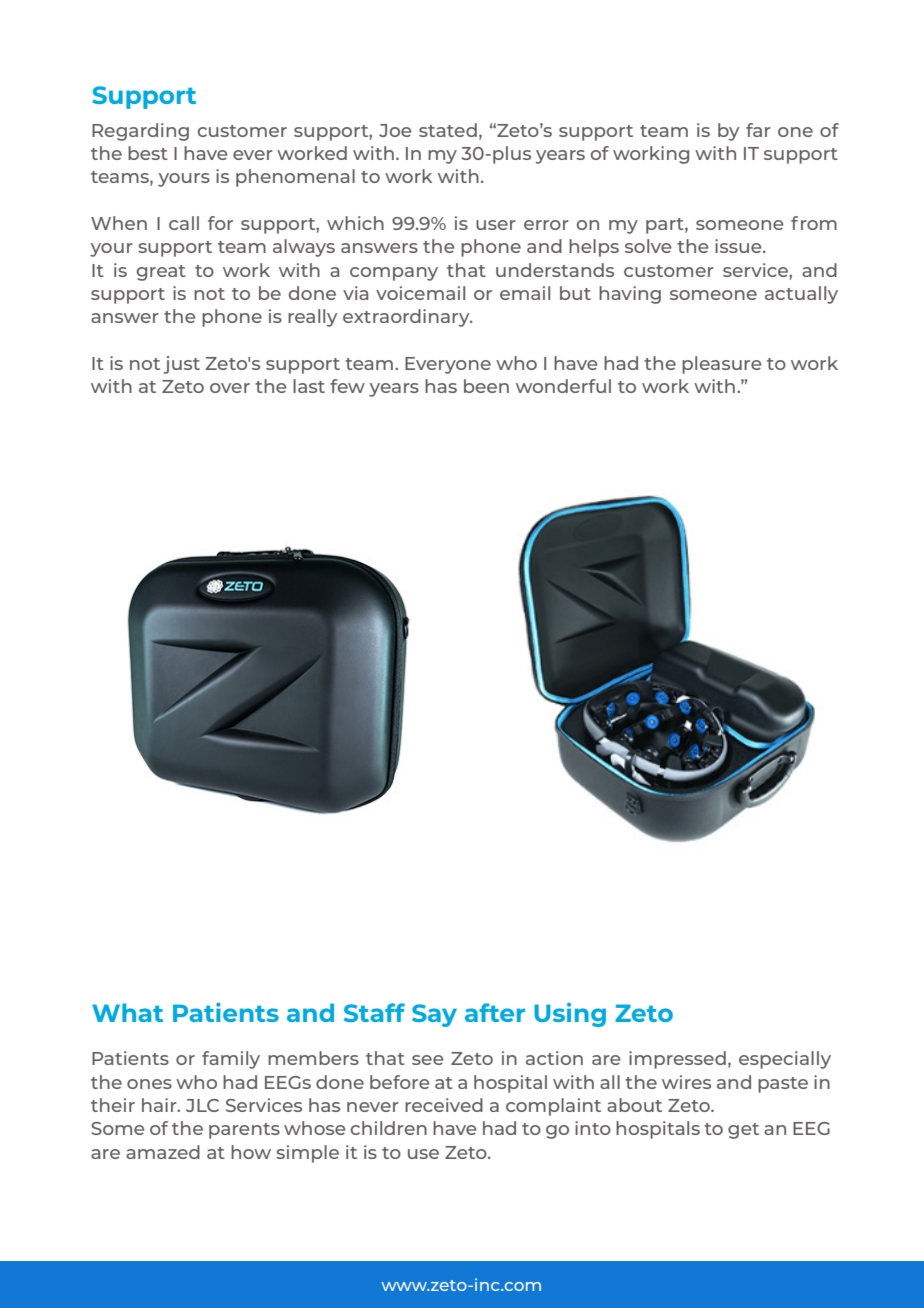  I want to click on best, so click(148, 153).
